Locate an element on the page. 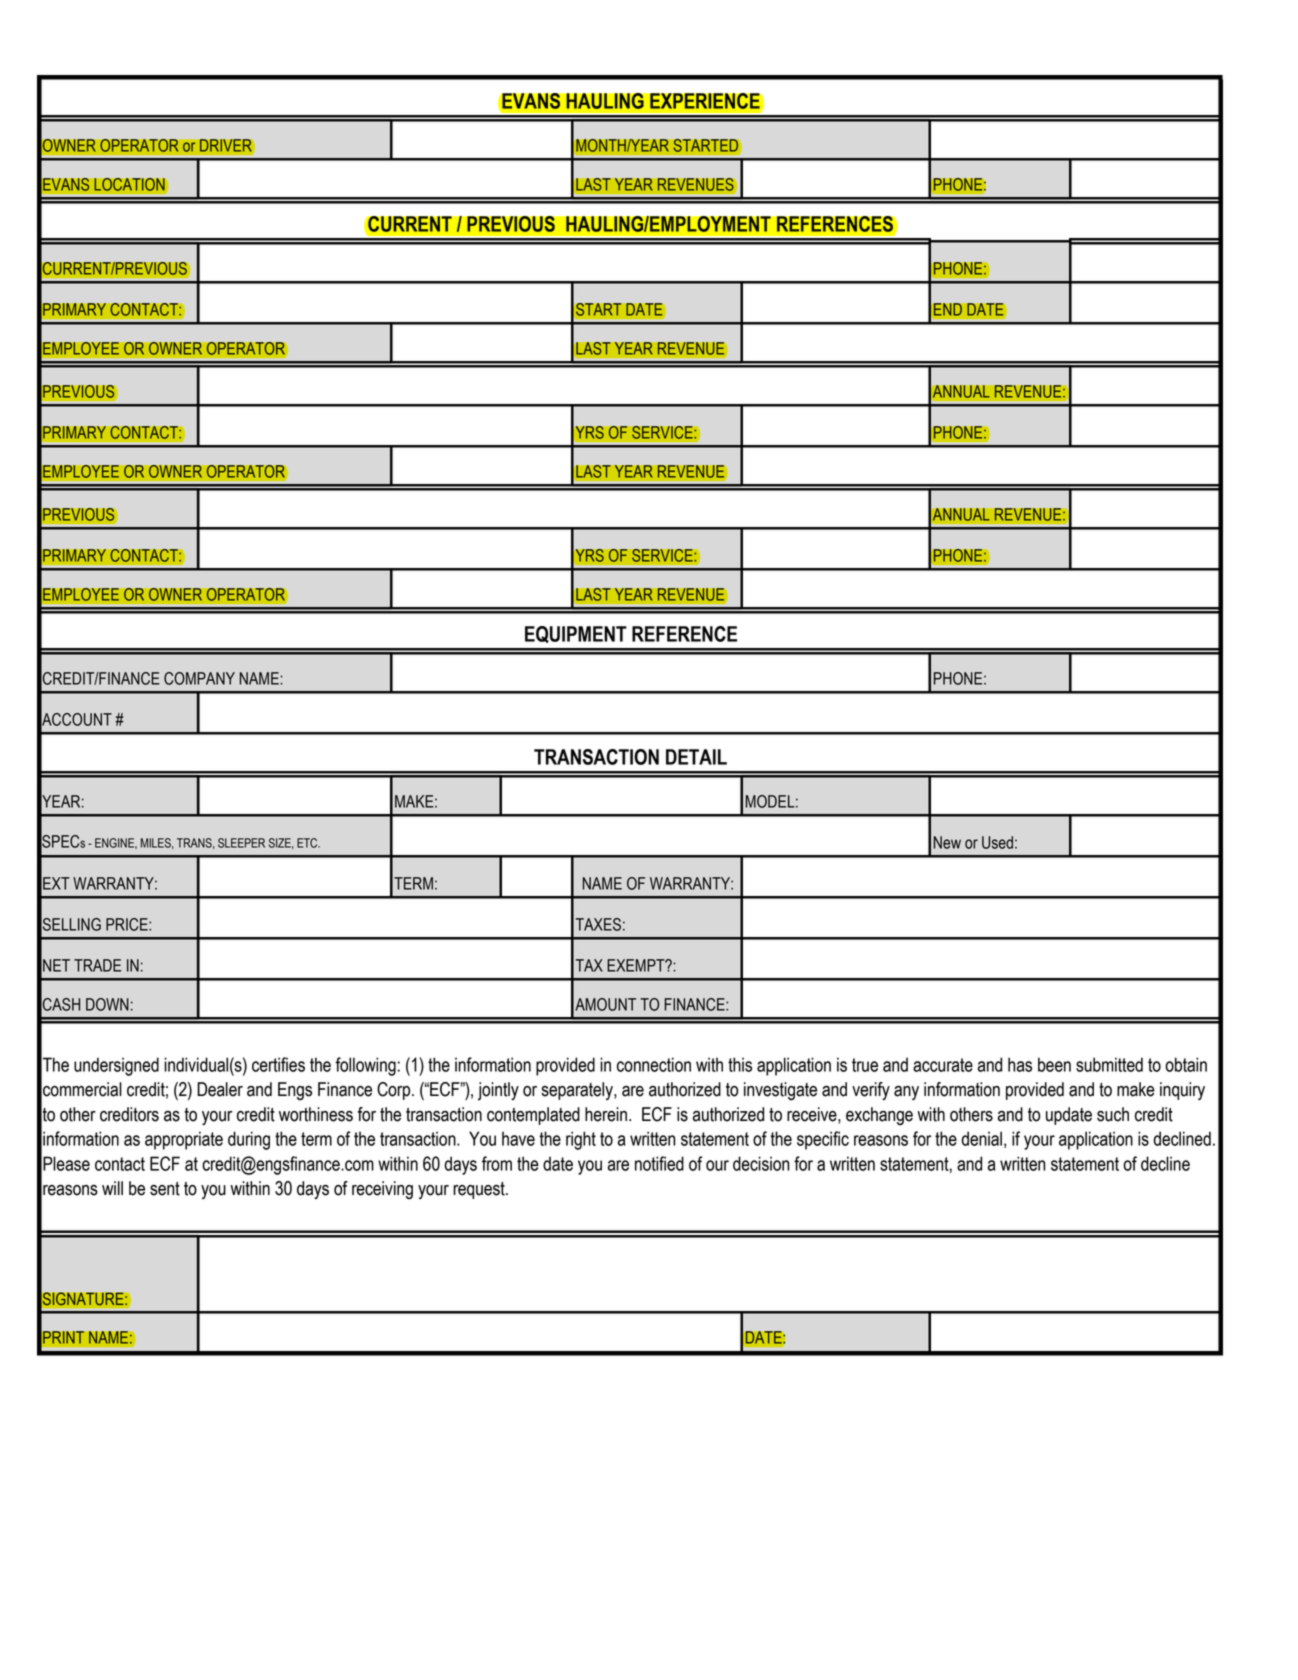 Image resolution: width=1298 pixels, height=1680 pixels. sent is located at coordinates (165, 1189).
